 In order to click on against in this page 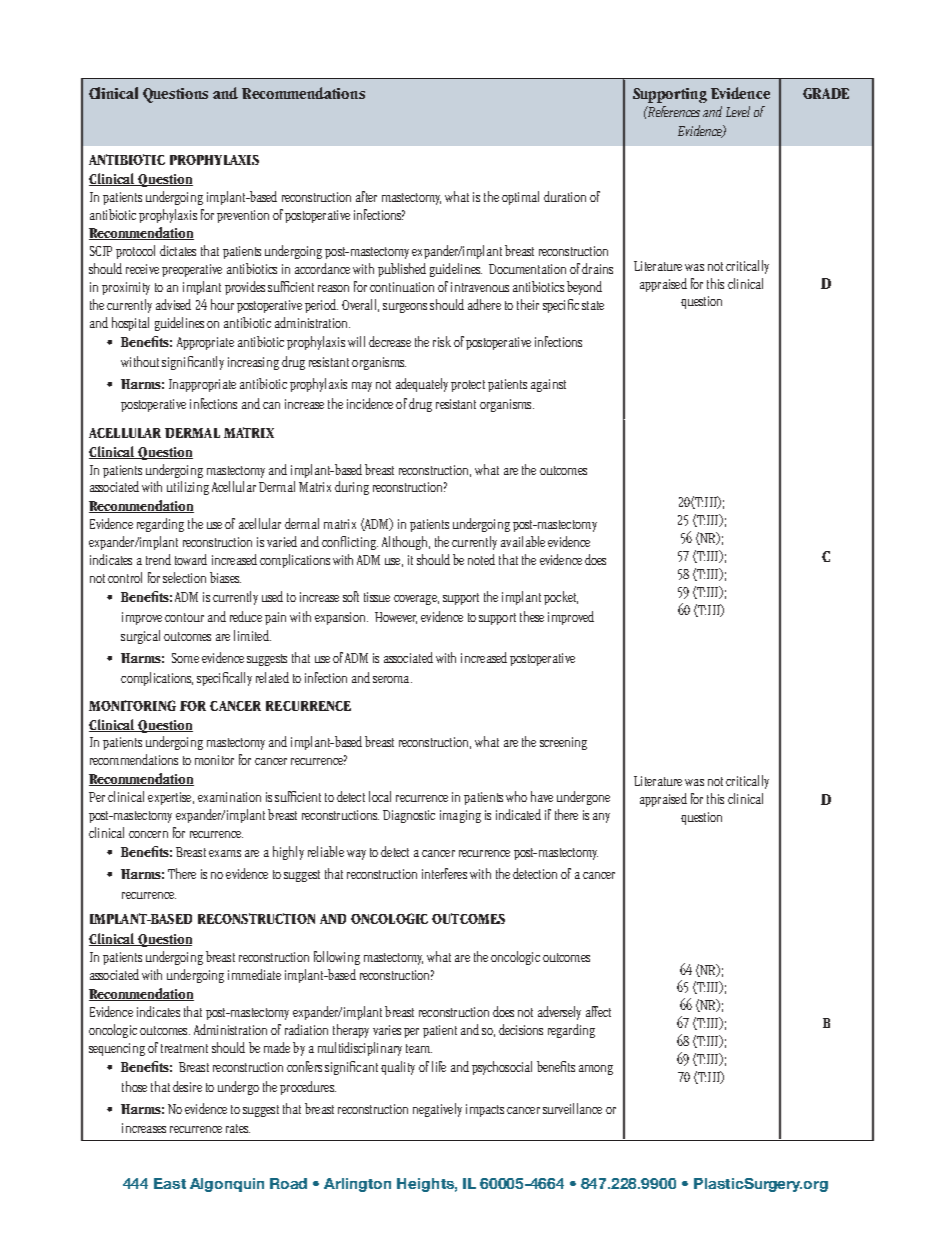, I will do `click(548, 385)`.
